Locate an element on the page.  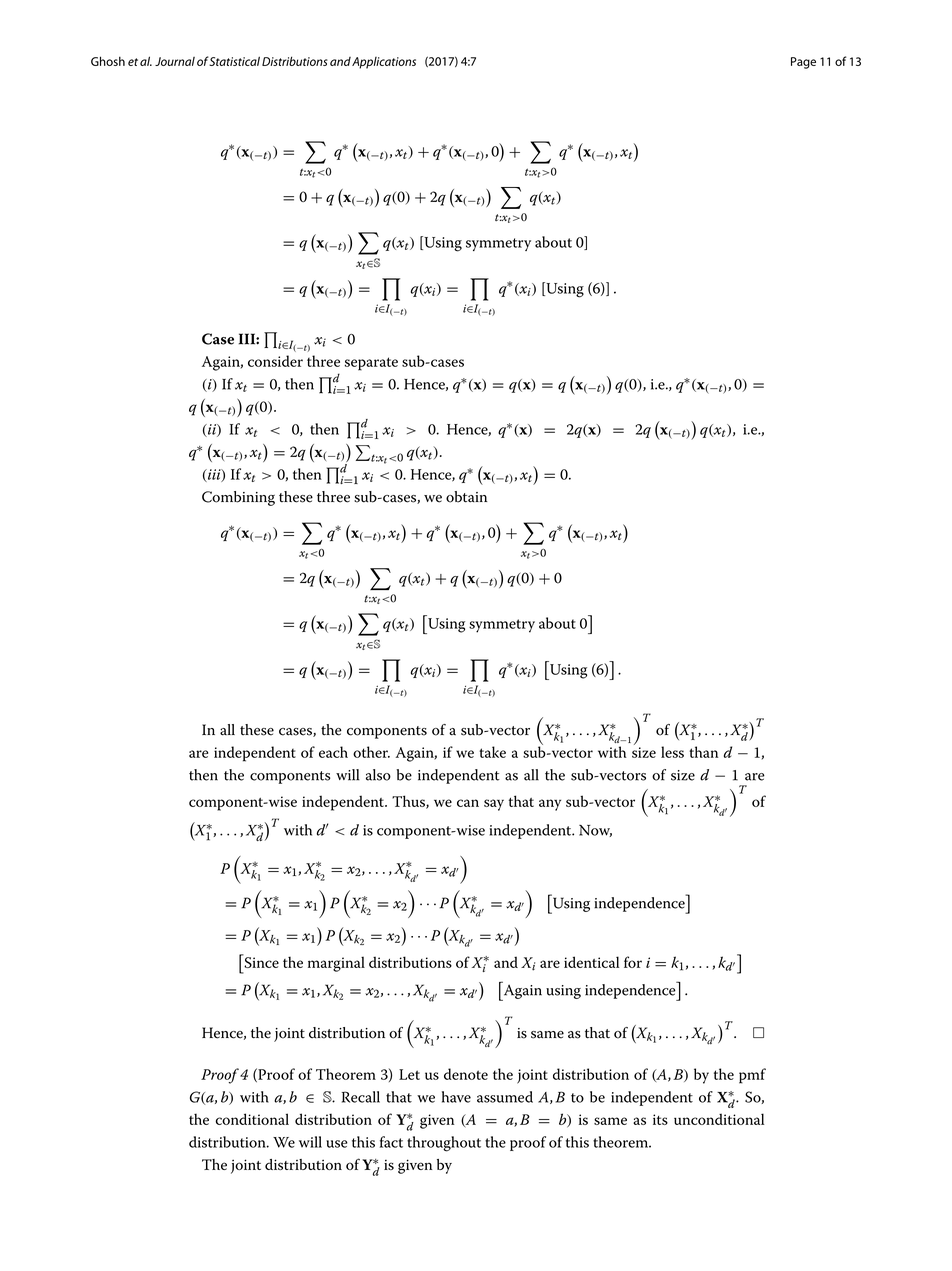
than is located at coordinates (703, 752).
